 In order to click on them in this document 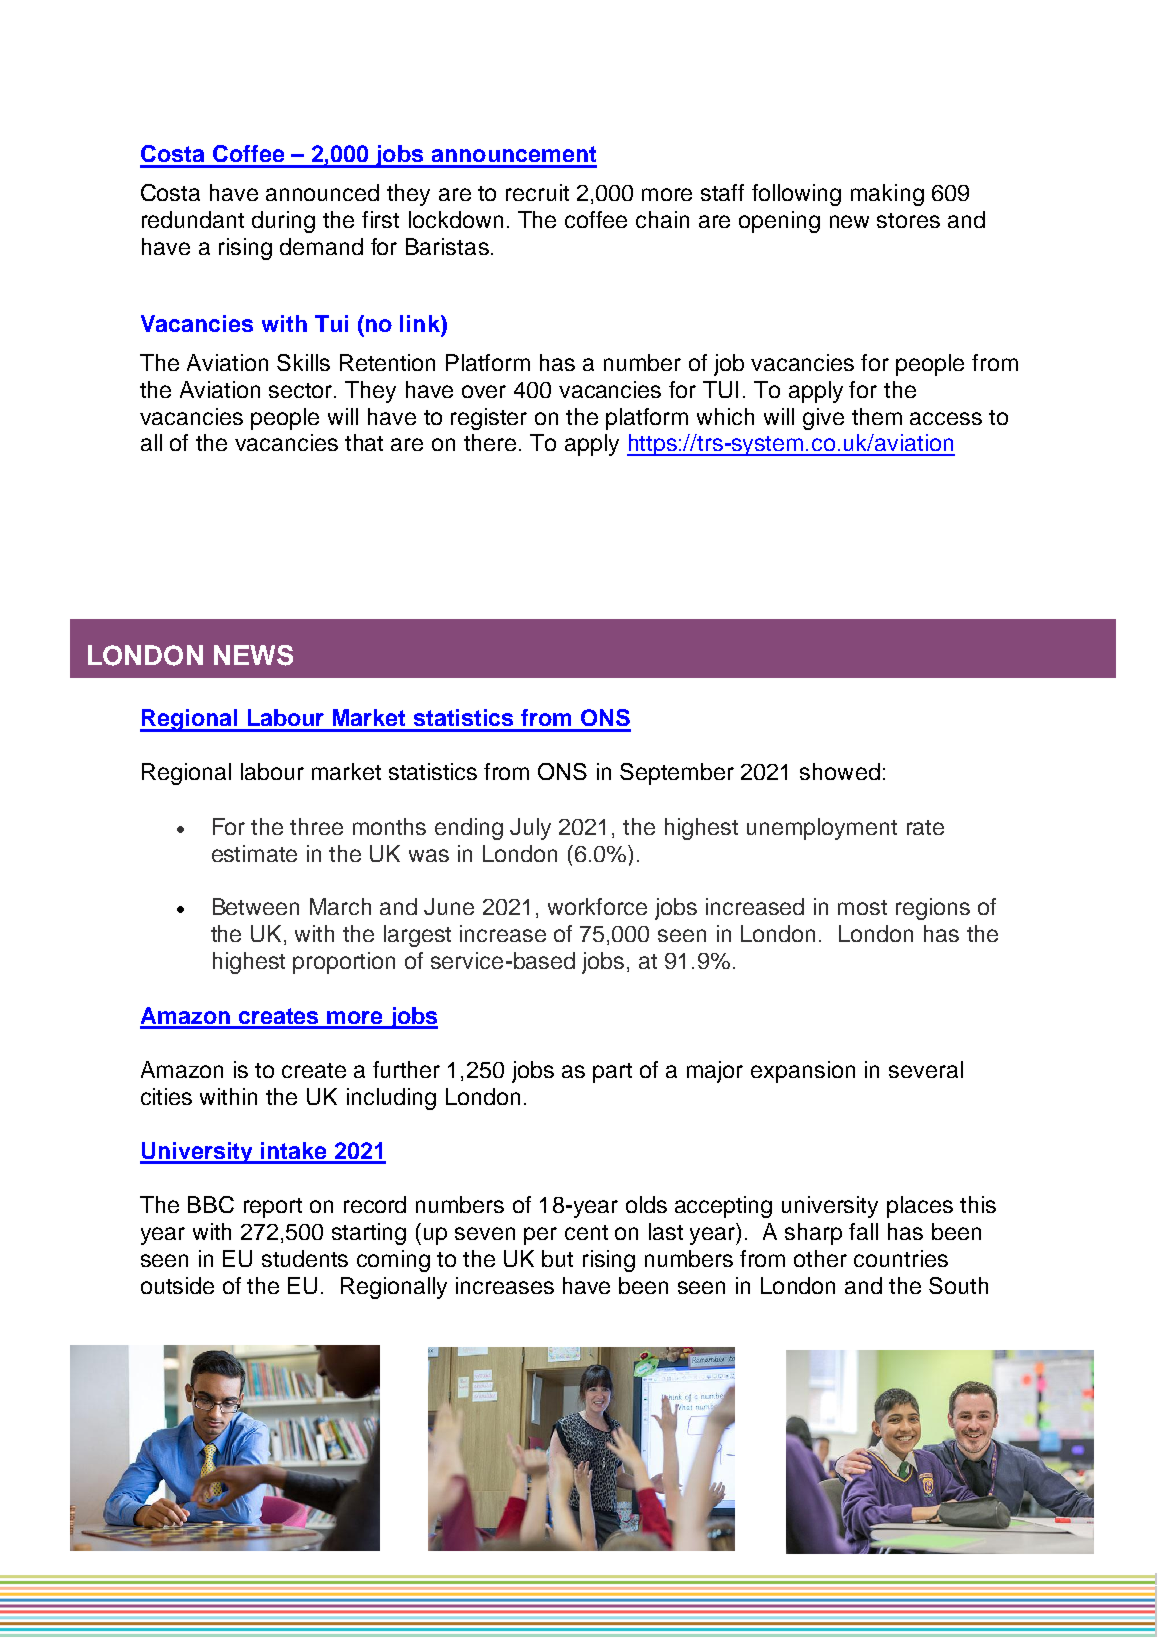, I will do `click(877, 416)`.
